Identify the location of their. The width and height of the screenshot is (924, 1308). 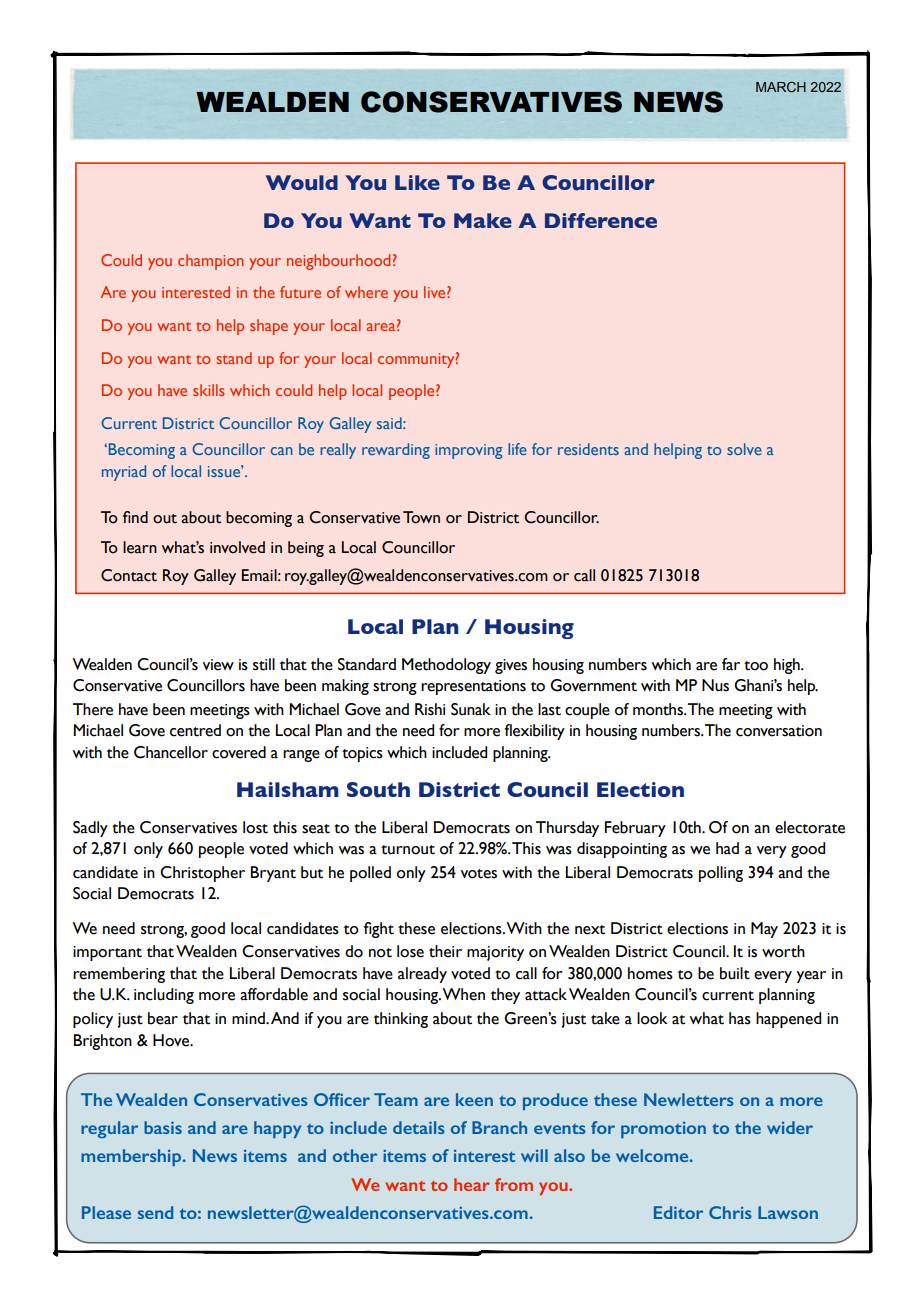
(445, 951).
